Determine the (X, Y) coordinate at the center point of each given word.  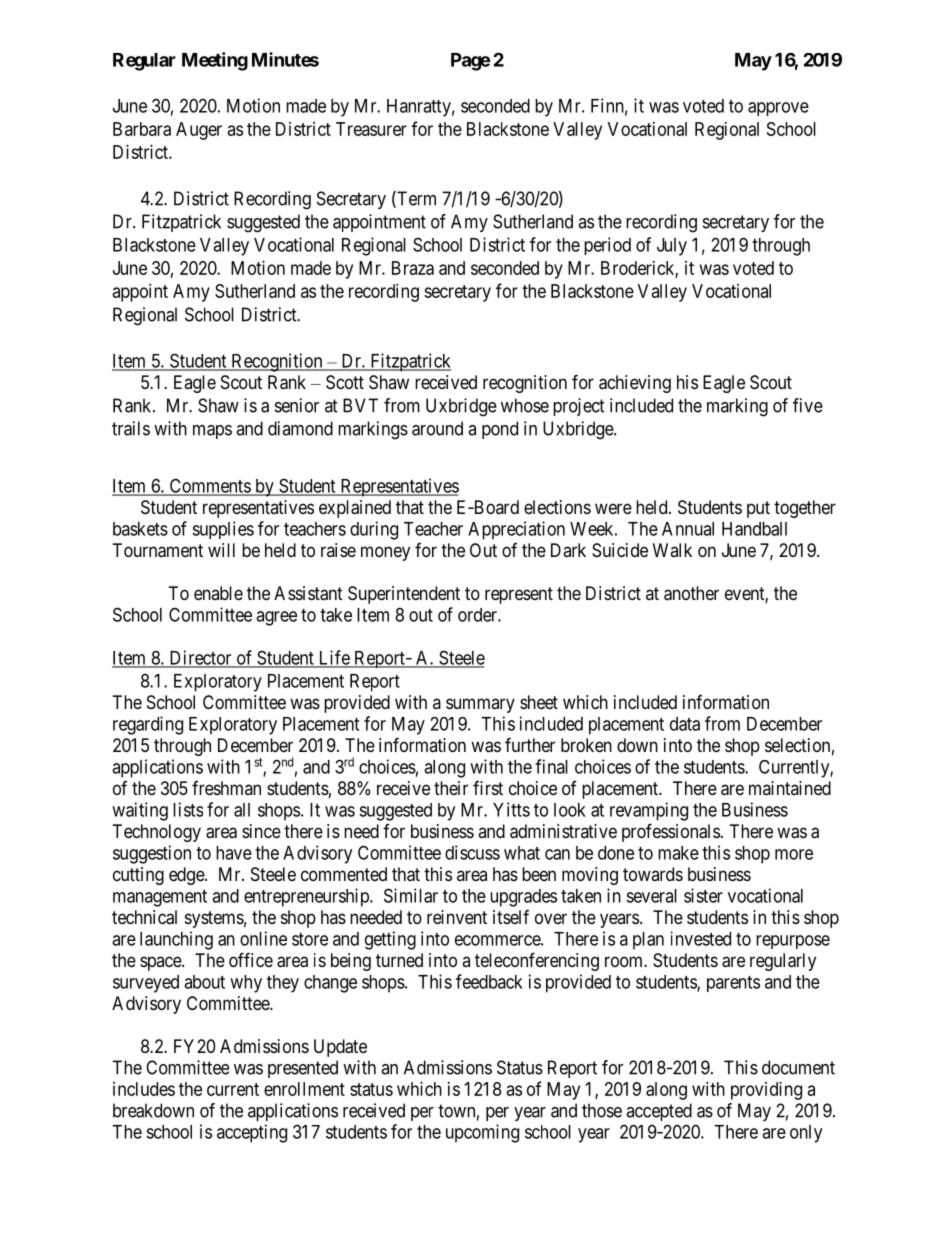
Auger (199, 131)
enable (218, 593)
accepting (252, 1133)
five (808, 405)
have (234, 853)
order (478, 615)
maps (212, 432)
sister (703, 895)
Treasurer (371, 129)
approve (778, 109)
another (691, 593)
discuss (472, 852)
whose (525, 405)
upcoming (482, 1133)
